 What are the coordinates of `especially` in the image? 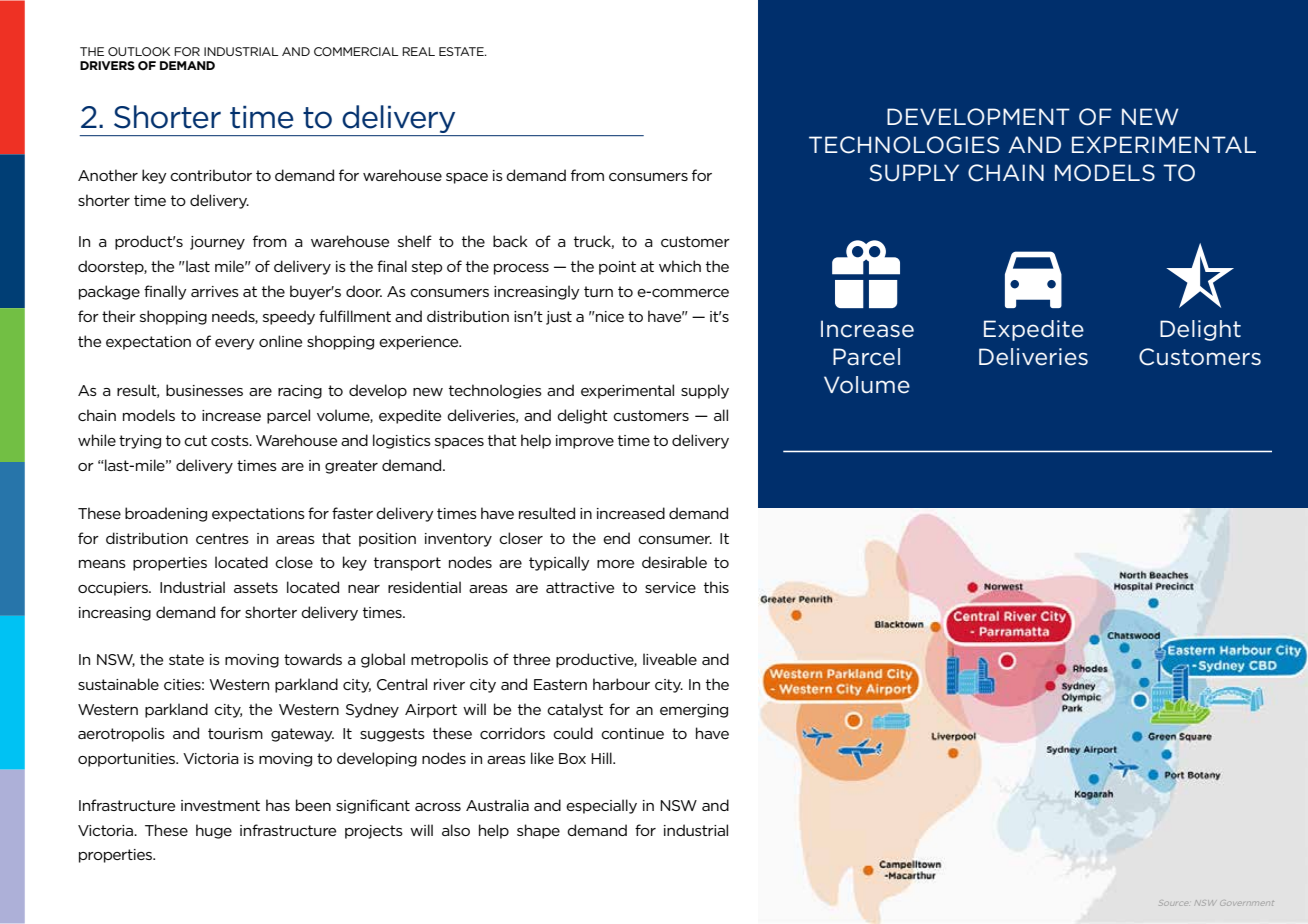 It's located at (601, 806).
